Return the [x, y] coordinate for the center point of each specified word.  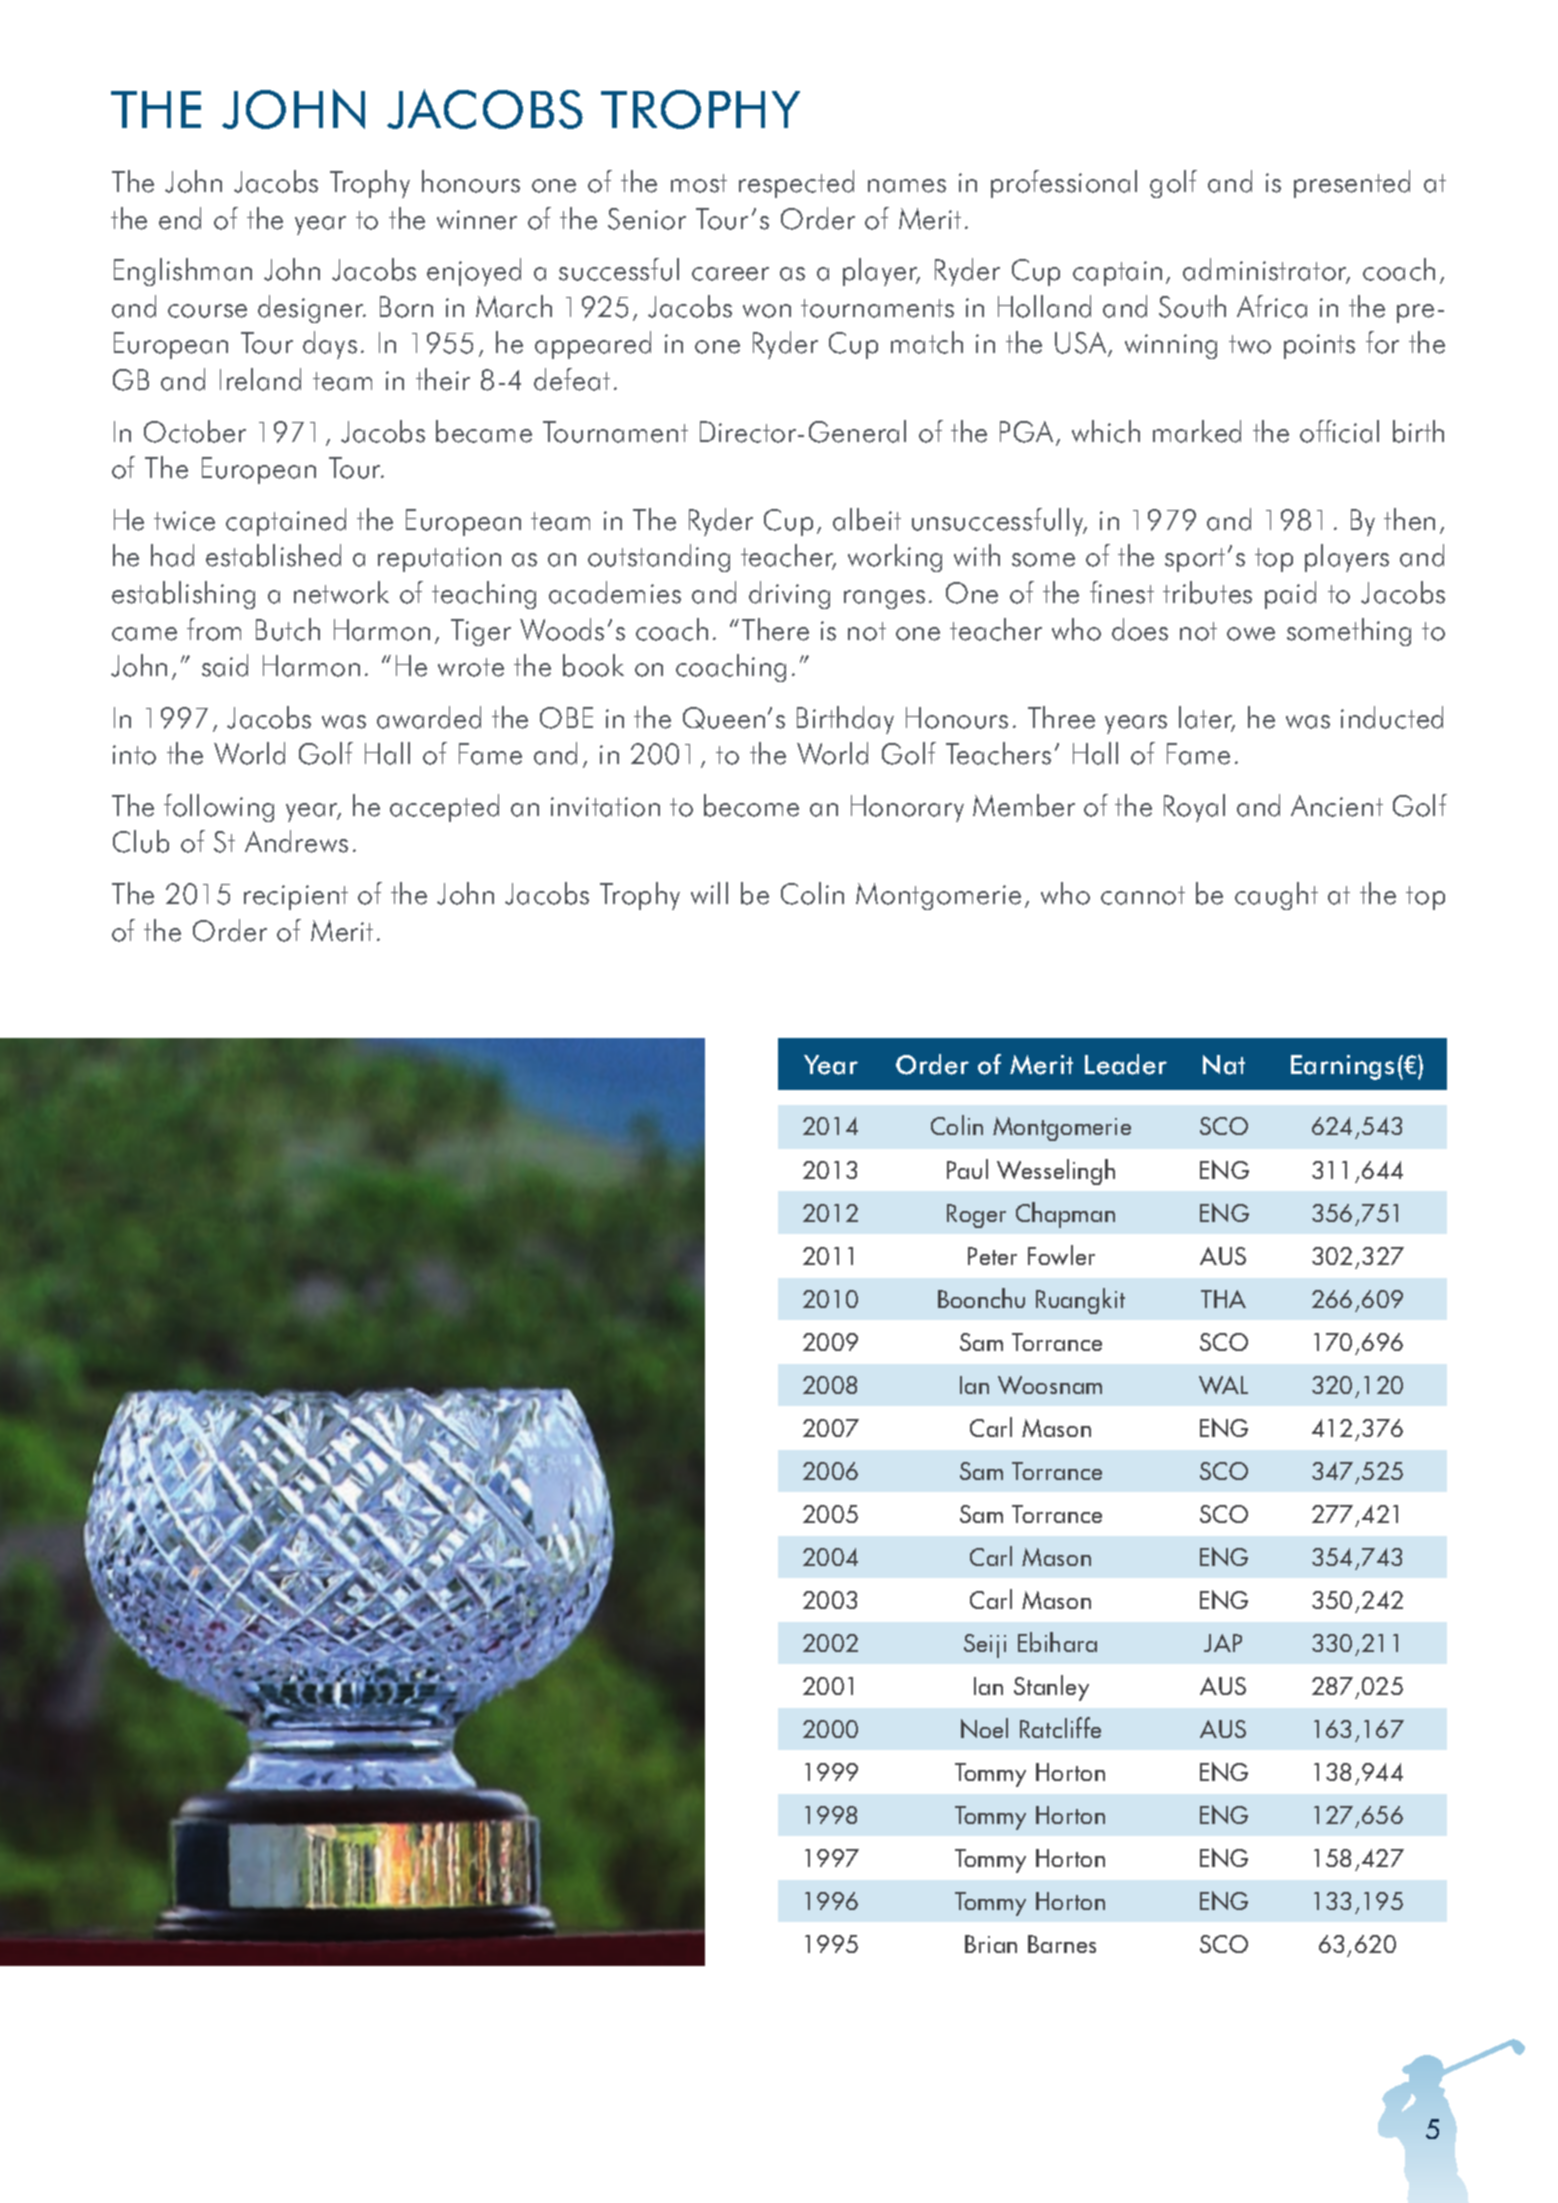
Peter [992, 1256]
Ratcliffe [1060, 1727]
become [751, 805]
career [730, 274]
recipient [296, 897]
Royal [1194, 808]
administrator [1266, 271]
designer [312, 309]
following [219, 808]
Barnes [1062, 1944]
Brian [991, 1944]
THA [1223, 1299]
